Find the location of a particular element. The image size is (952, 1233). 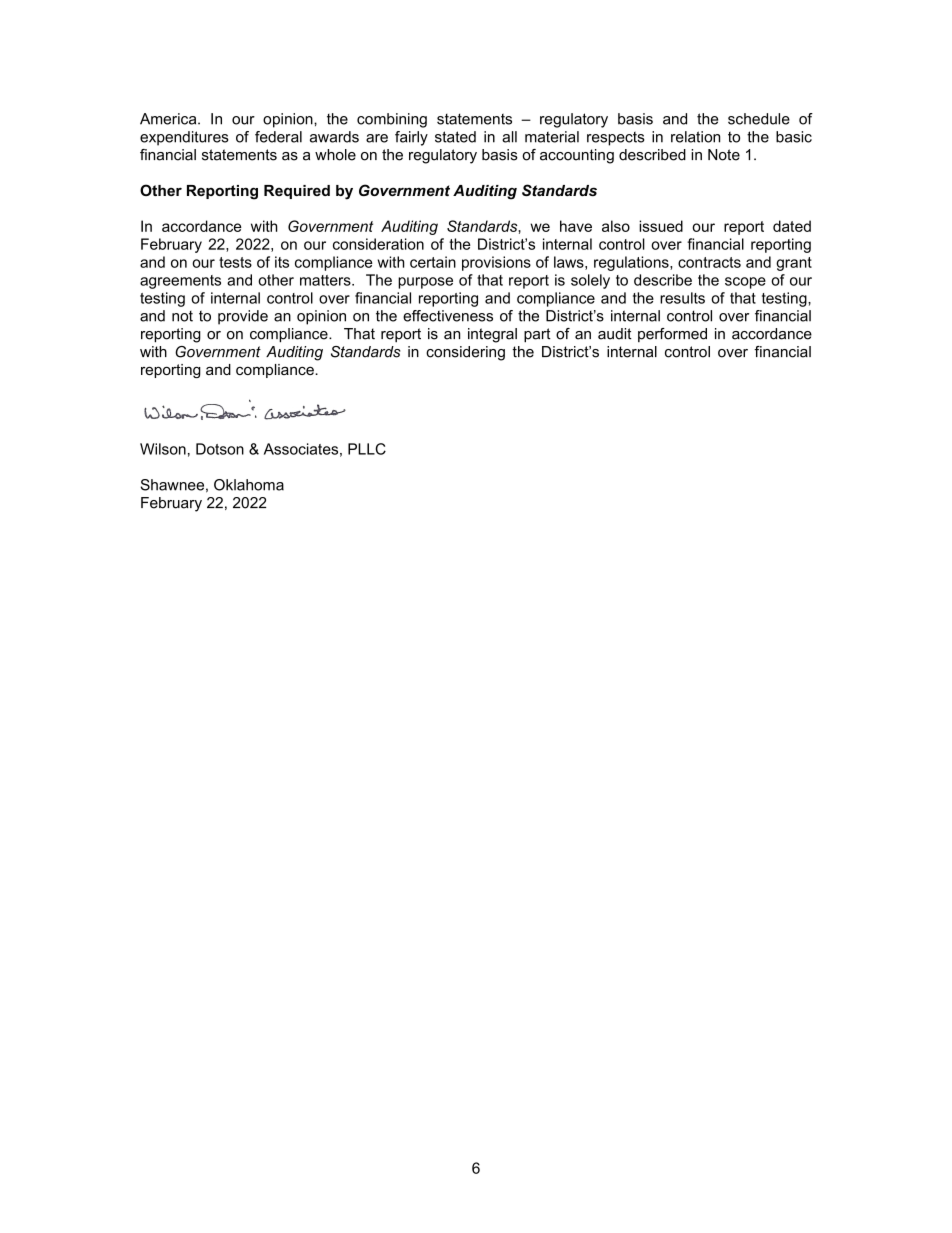

effectiveness is located at coordinates (448, 316).
